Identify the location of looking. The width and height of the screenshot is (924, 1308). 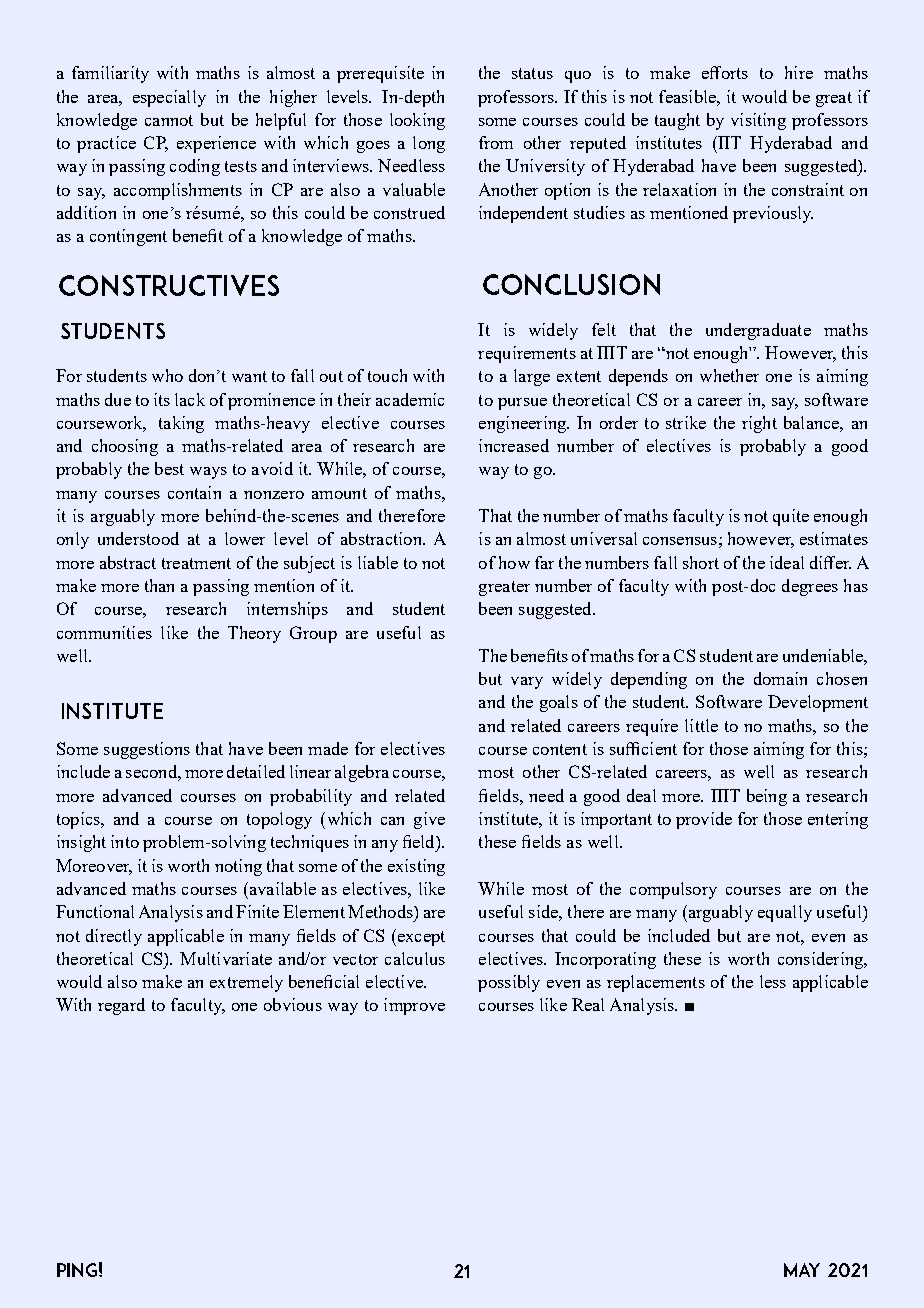
(417, 121).
